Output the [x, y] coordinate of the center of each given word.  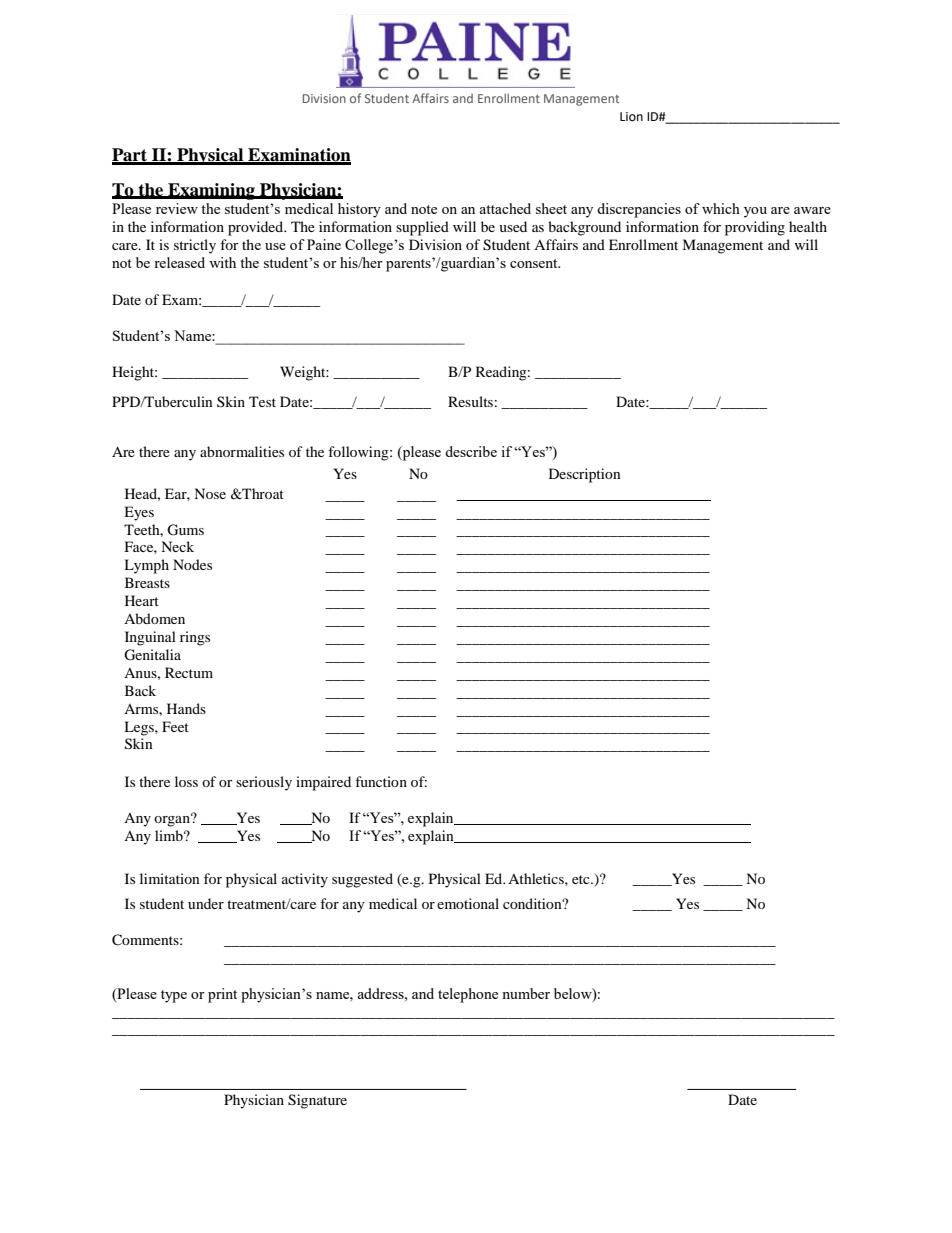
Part [131, 156]
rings [195, 638]
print [222, 995]
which [721, 208]
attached [505, 208]
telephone [468, 995]
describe [471, 451]
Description [585, 475]
